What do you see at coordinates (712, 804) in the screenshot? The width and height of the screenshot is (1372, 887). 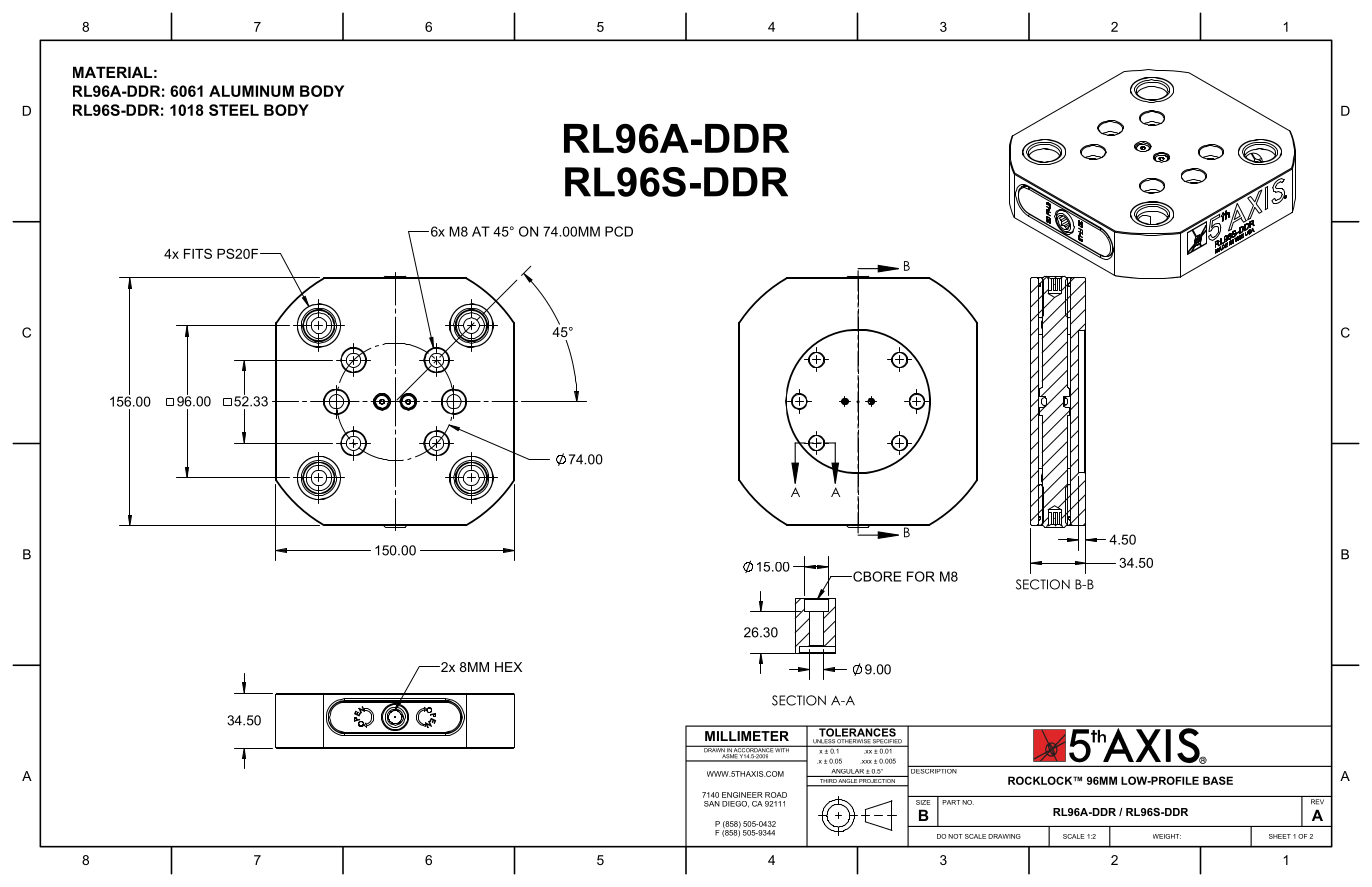 I see `SAN` at bounding box center [712, 804].
